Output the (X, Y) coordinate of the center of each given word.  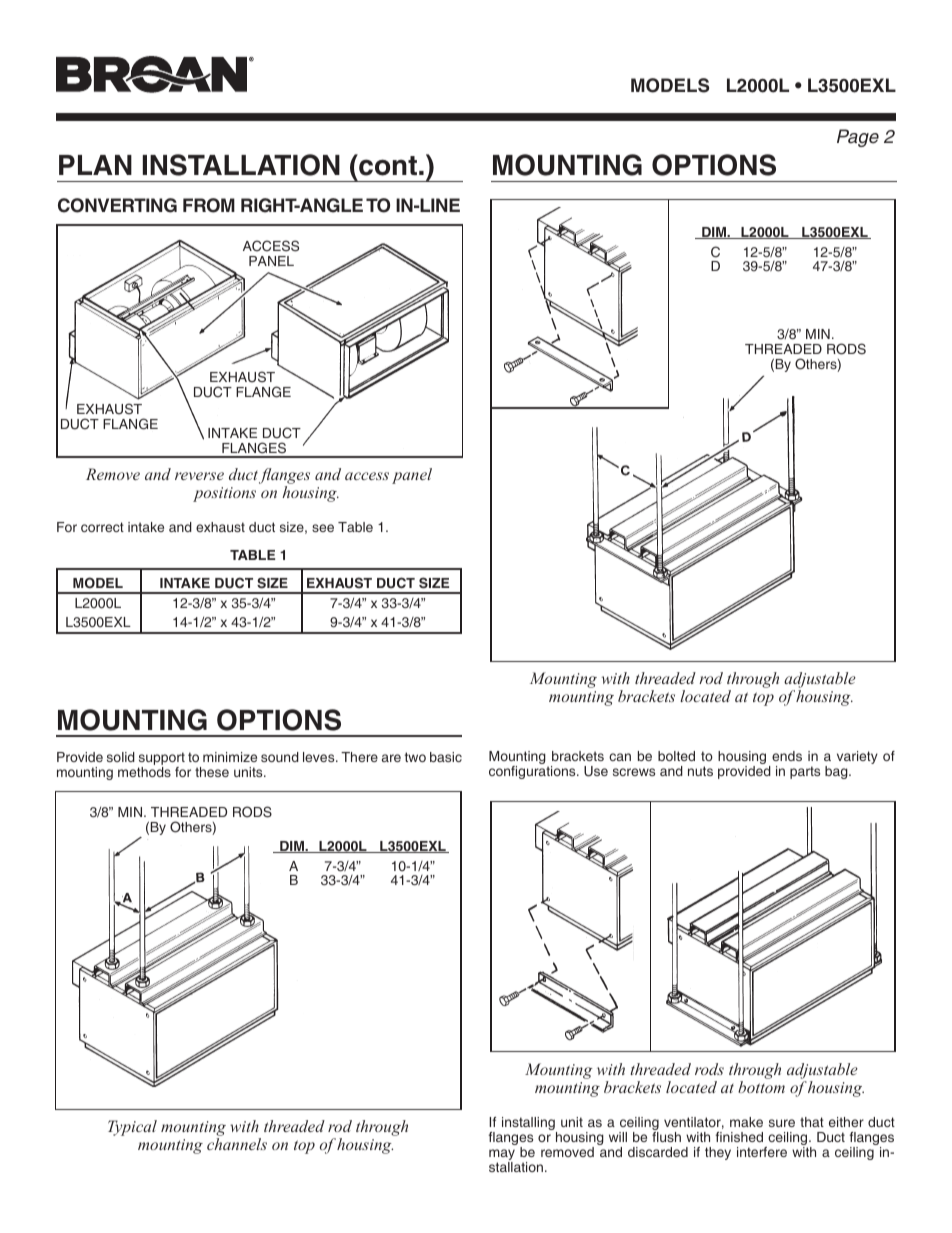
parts (805, 772)
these (212, 772)
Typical (132, 1128)
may (502, 1156)
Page (858, 138)
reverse (199, 476)
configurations (533, 772)
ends (787, 756)
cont (387, 165)
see (323, 528)
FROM (209, 205)
